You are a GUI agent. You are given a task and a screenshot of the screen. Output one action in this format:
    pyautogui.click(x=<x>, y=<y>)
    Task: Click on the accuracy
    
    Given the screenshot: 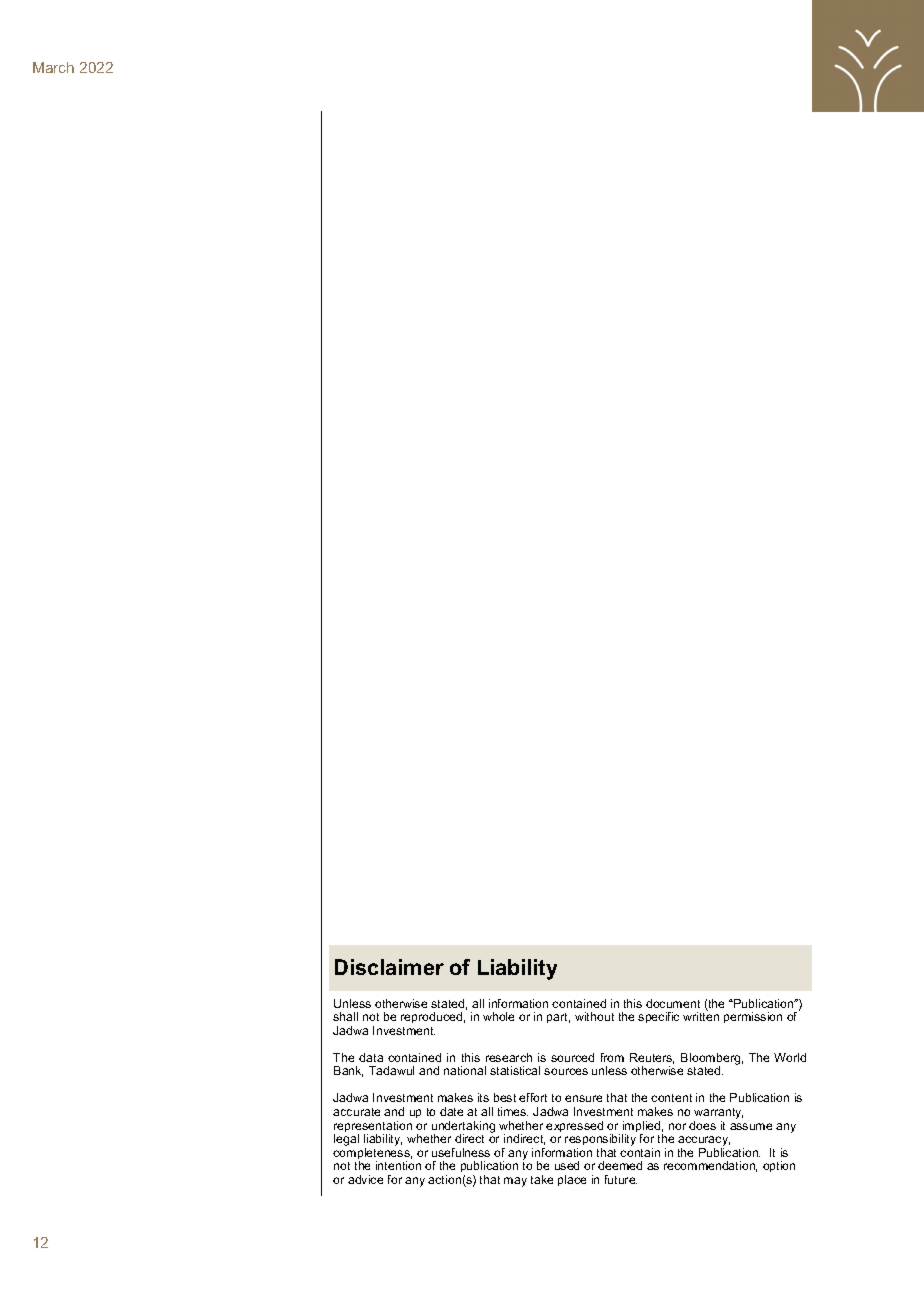 What is the action you would take?
    pyautogui.click(x=704, y=1142)
